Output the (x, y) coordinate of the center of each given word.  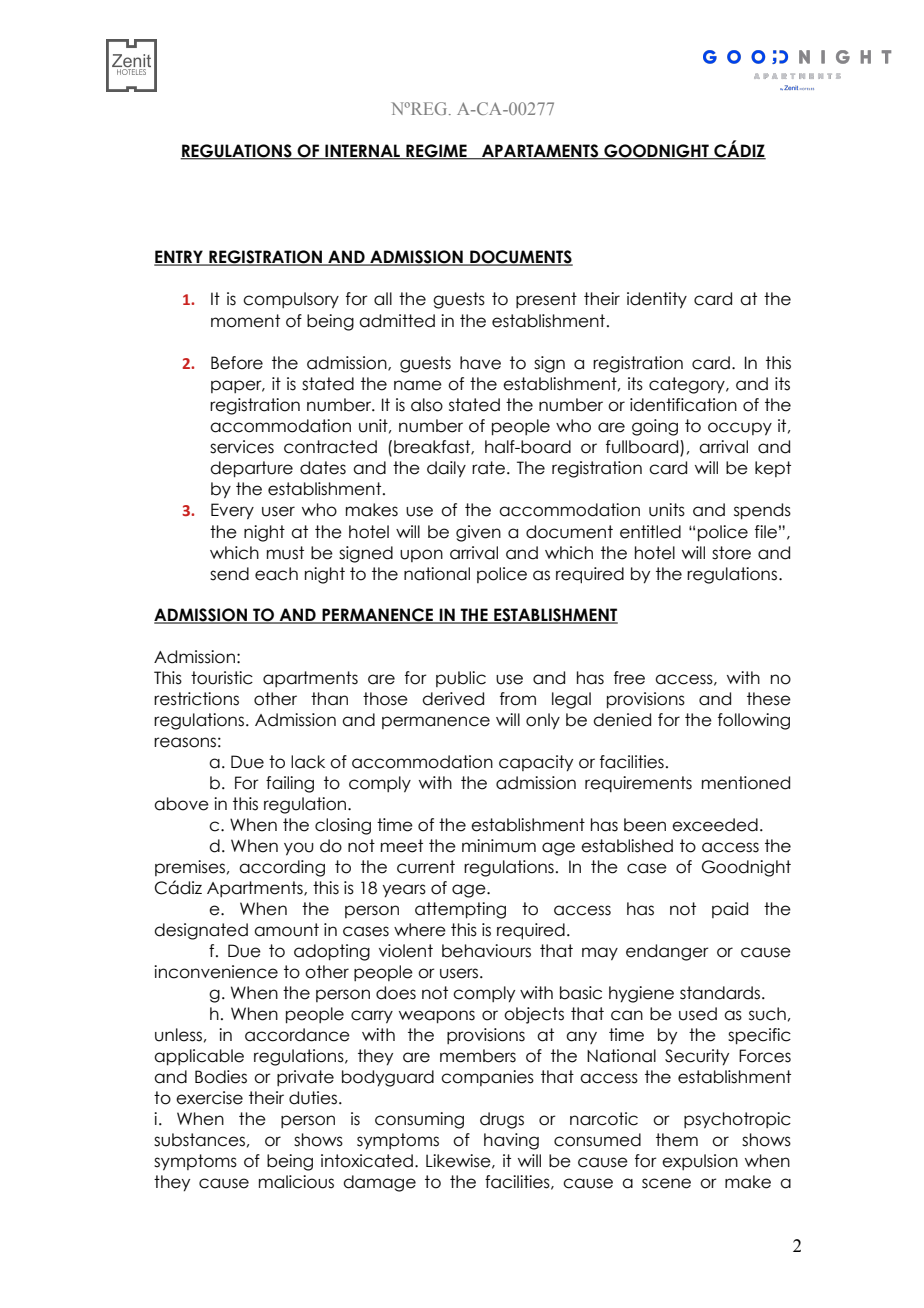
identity (657, 300)
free (629, 678)
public (461, 679)
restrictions (196, 699)
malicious (296, 1182)
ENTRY (179, 258)
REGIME (436, 152)
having (511, 1141)
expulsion (700, 1162)
